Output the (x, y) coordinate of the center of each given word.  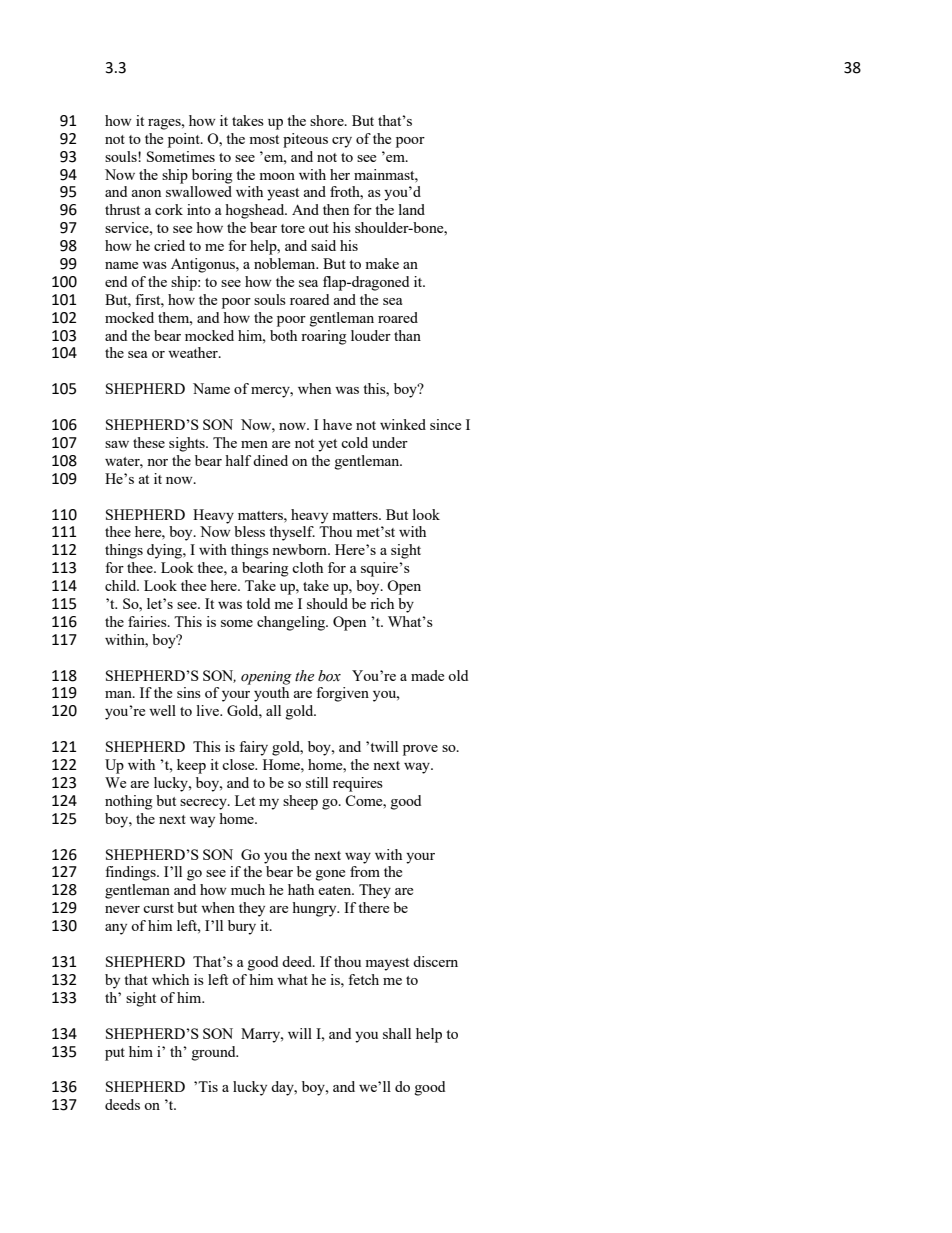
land (412, 209)
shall (397, 1033)
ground (215, 1053)
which (170, 979)
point (185, 140)
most (264, 139)
